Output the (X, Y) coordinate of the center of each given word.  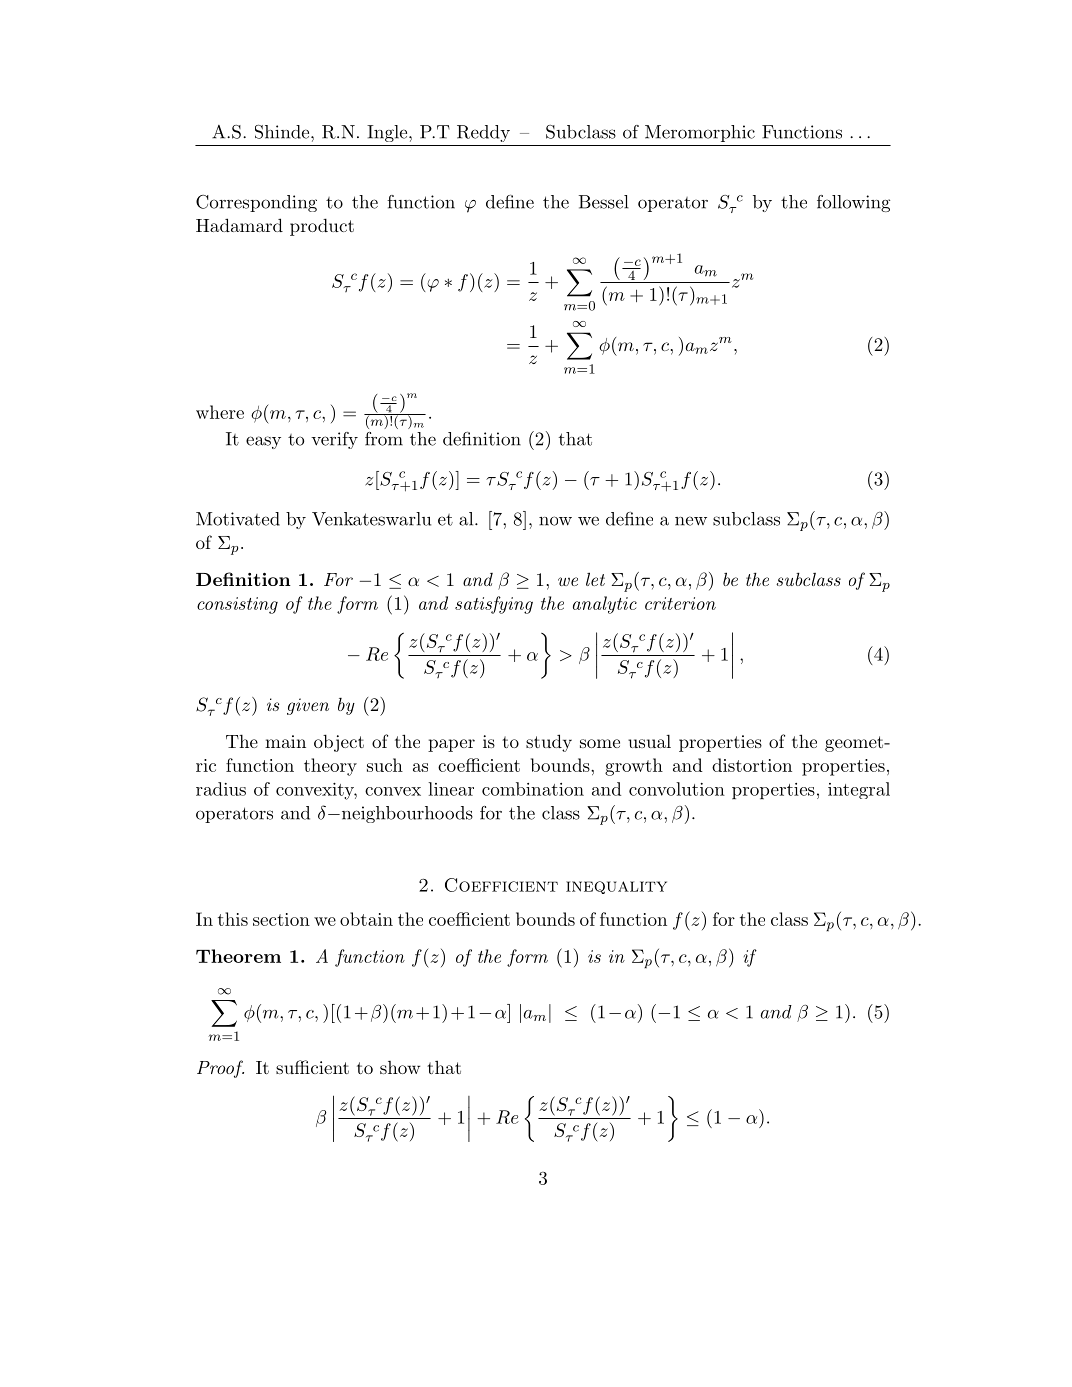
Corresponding (256, 203)
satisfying (494, 605)
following (853, 203)
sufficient (312, 1067)
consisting (237, 605)
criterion (680, 603)
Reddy (483, 133)
